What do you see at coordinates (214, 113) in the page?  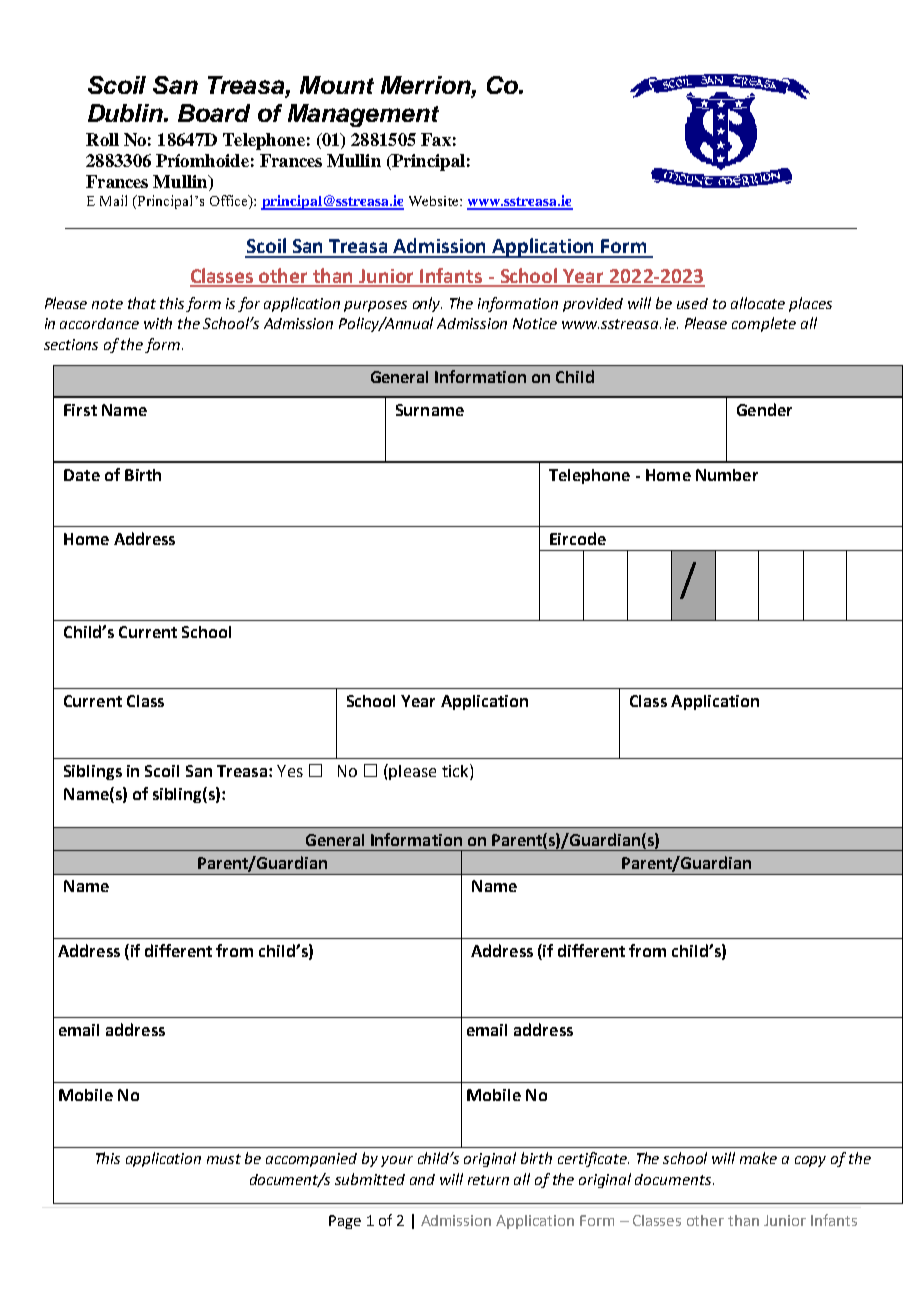 I see `Board` at bounding box center [214, 113].
